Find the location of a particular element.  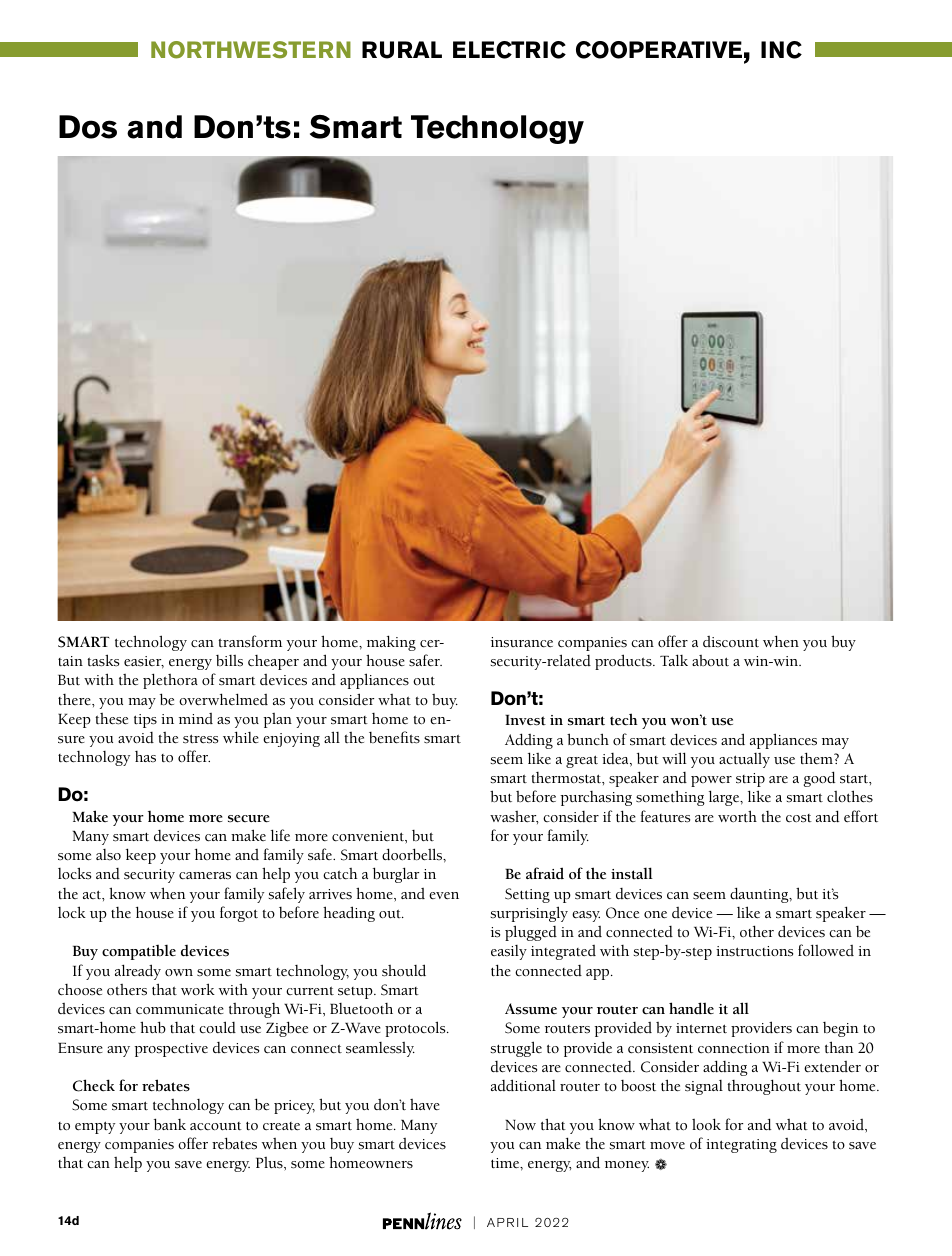

bank is located at coordinates (170, 1124).
